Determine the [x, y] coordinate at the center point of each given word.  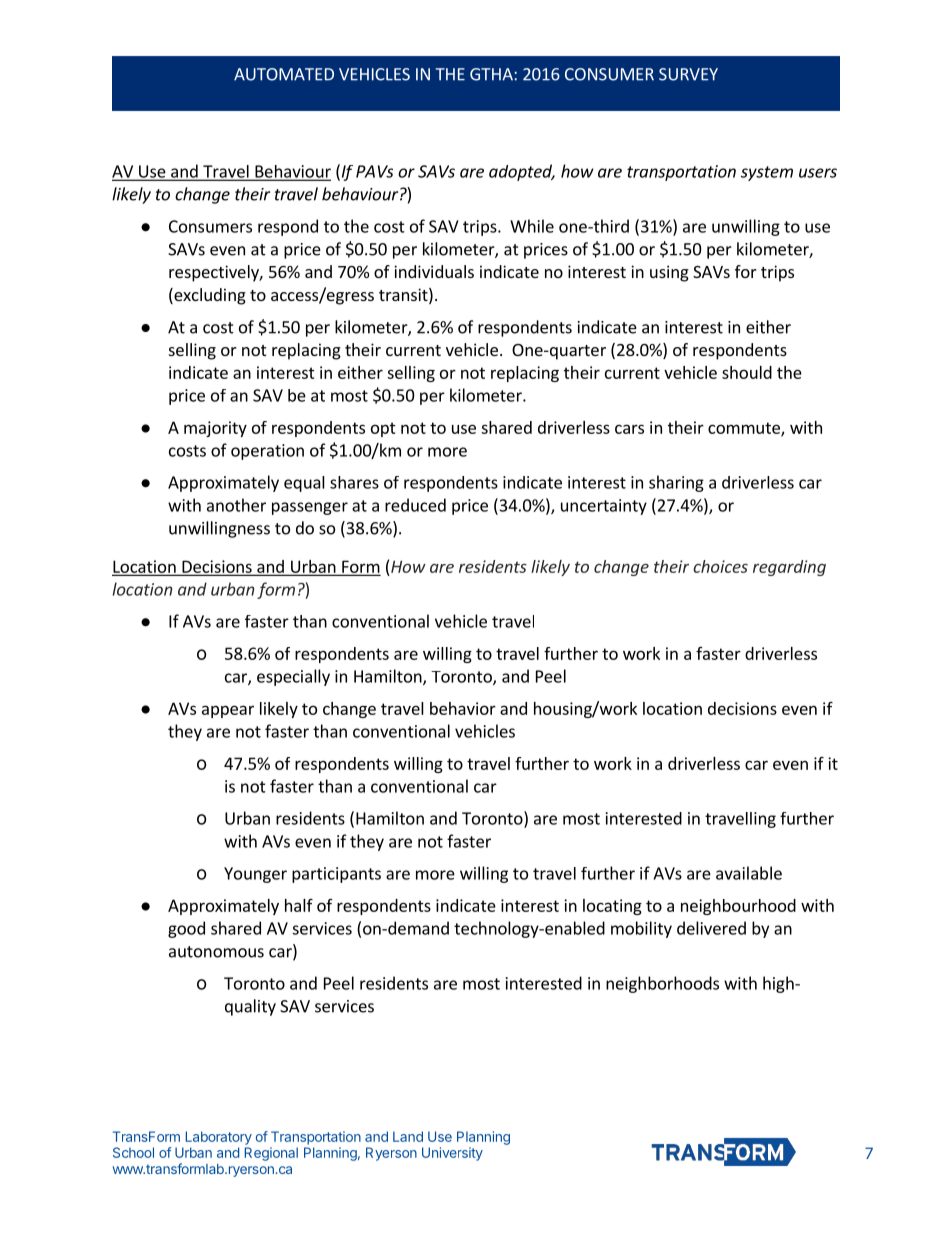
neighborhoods [662, 984]
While [532, 226]
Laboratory [219, 1138]
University [452, 1154]
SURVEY [688, 74]
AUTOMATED [284, 74]
